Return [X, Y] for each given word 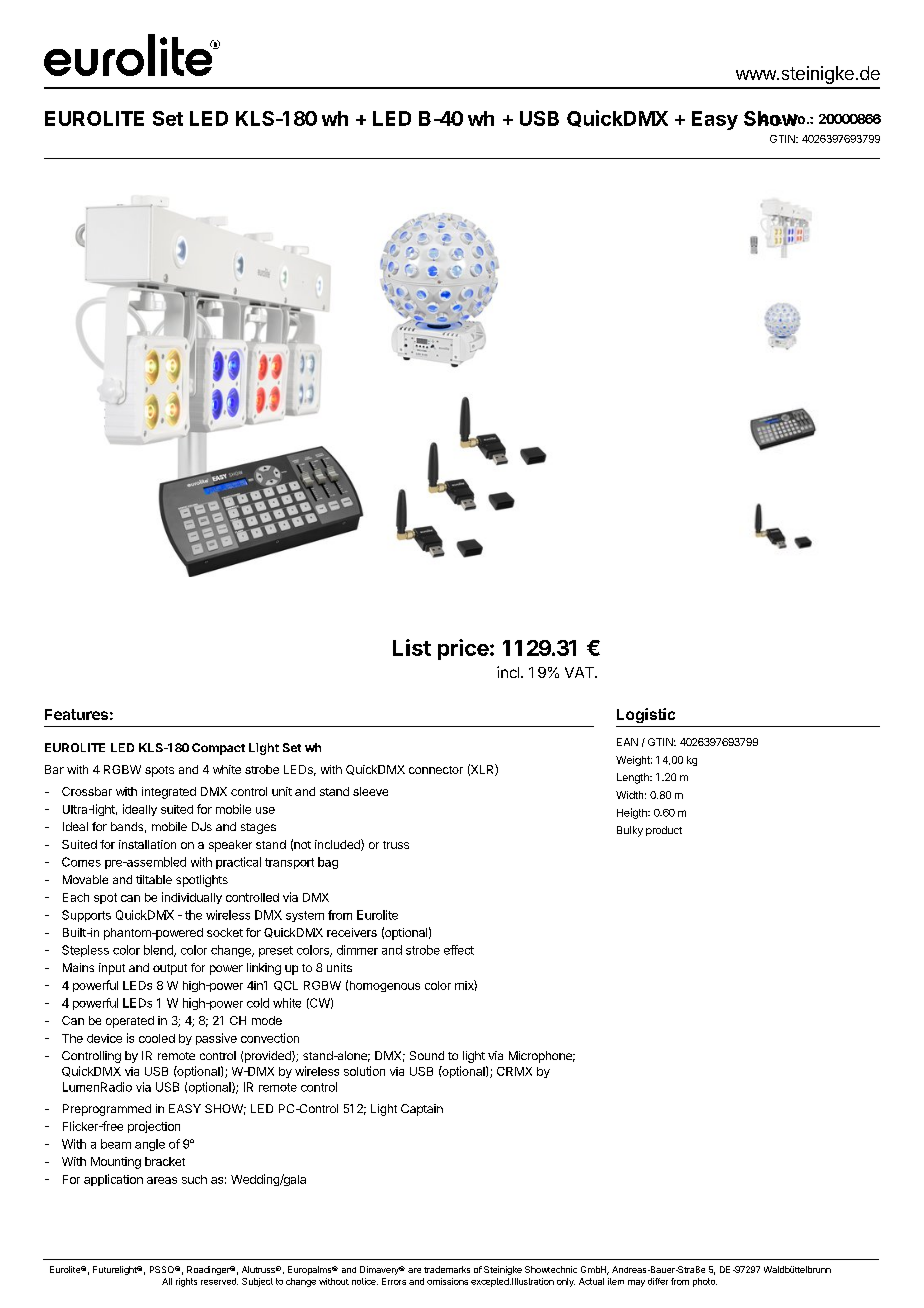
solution [364, 1071]
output [170, 969]
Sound [427, 1055]
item [616, 1281]
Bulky [630, 831]
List [412, 647]
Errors [394, 1281]
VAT [580, 672]
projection [154, 1127]
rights [186, 1282]
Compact [218, 749]
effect [459, 950]
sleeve [370, 791]
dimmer [357, 950]
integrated [169, 793]
